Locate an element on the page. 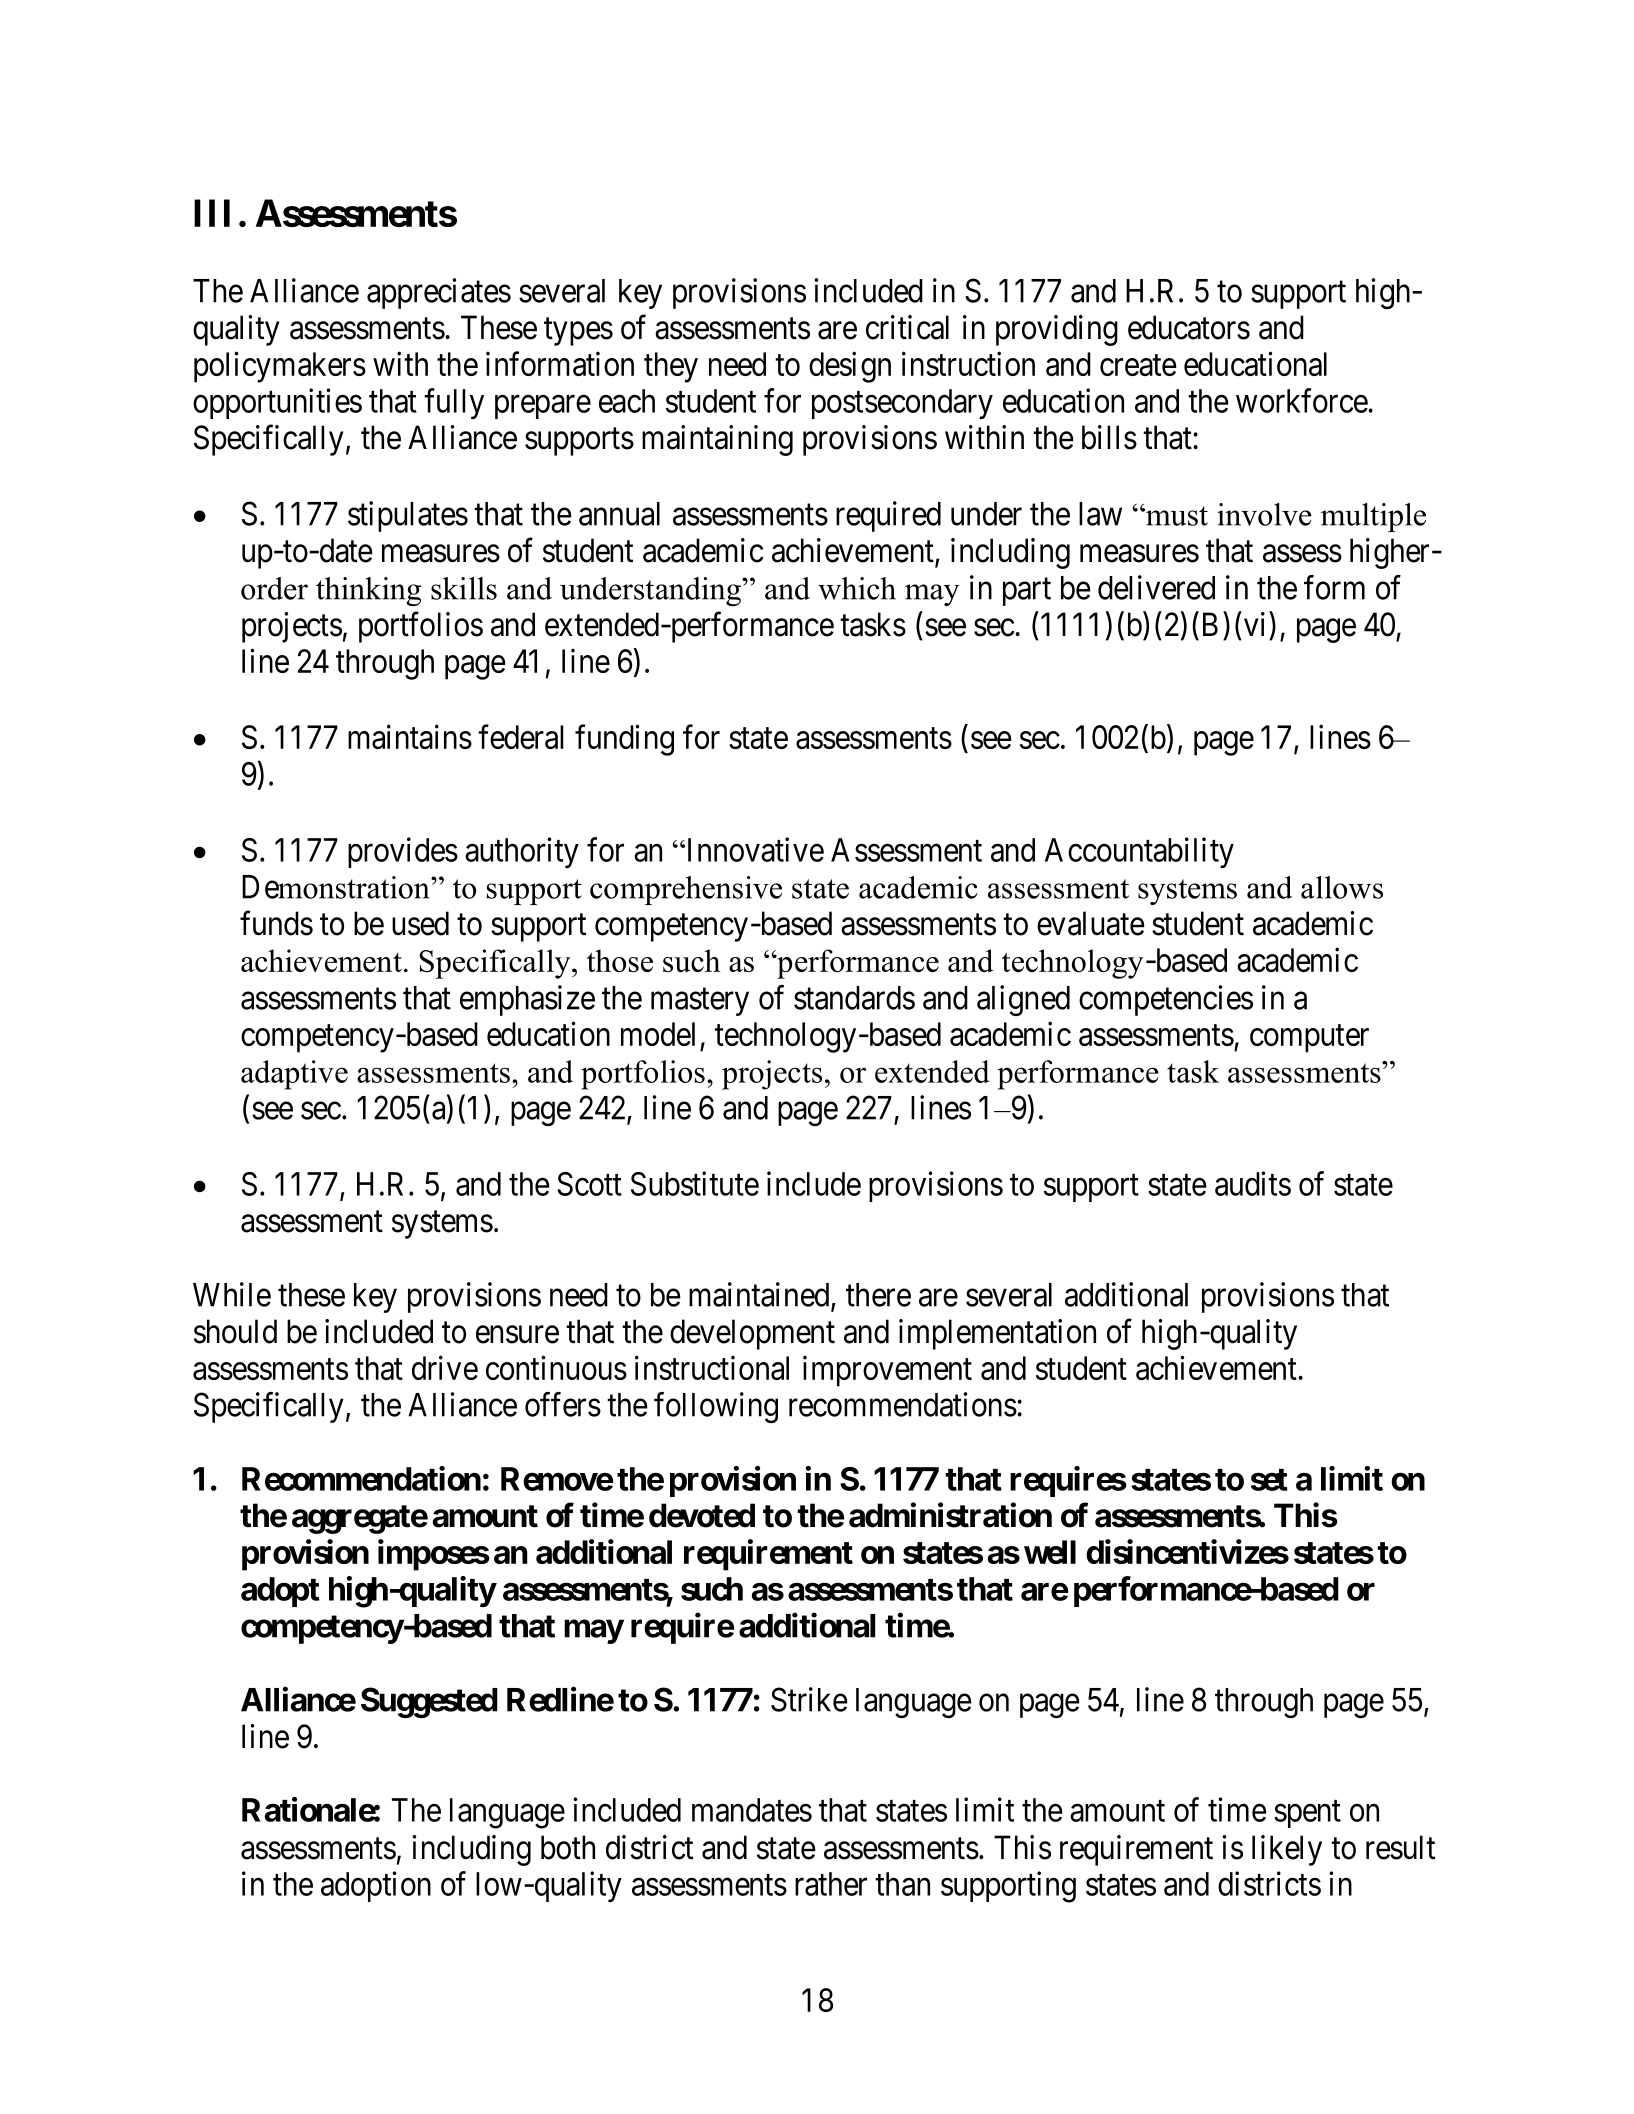  Suggested is located at coordinates (429, 1702).
